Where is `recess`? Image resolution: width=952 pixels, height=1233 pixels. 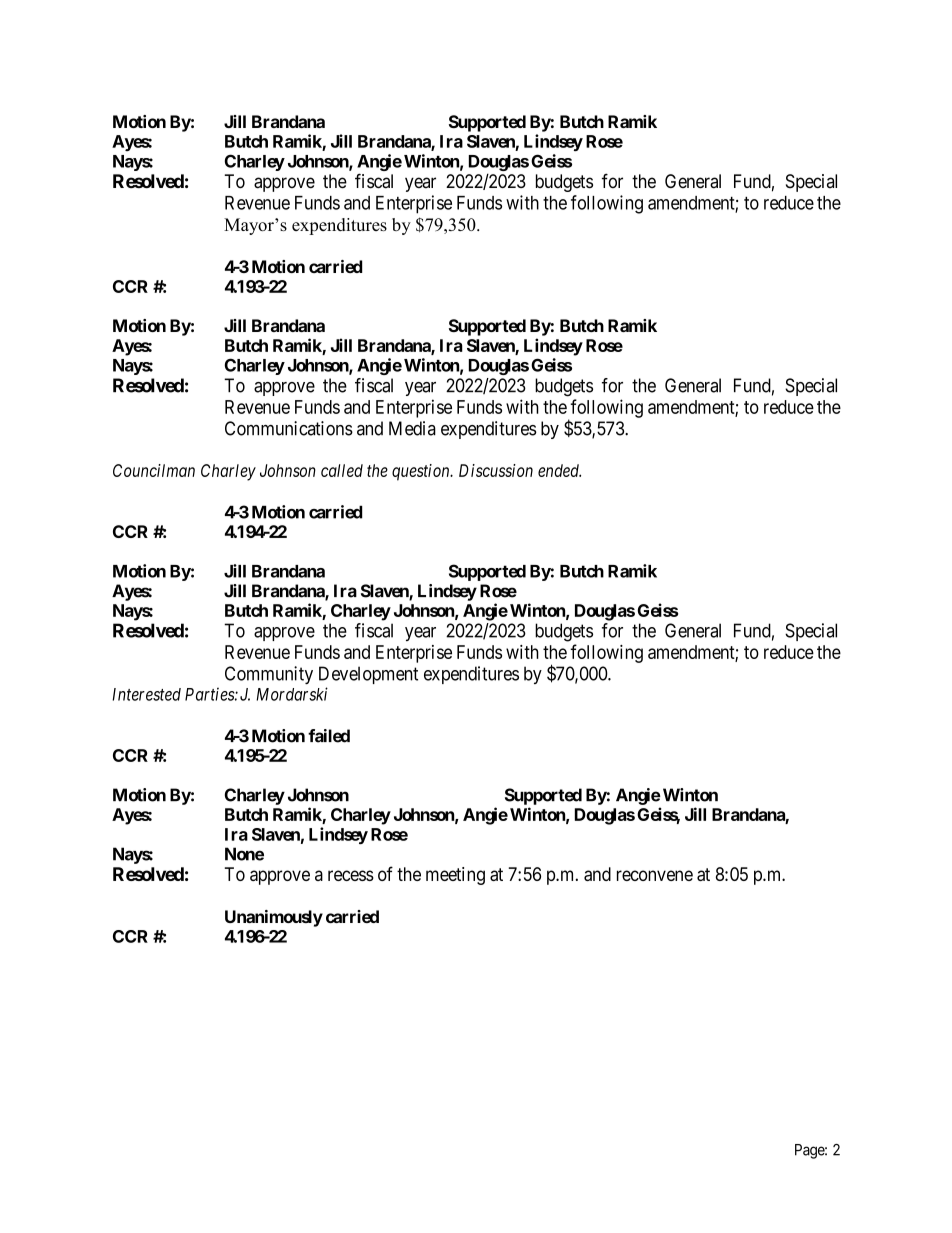 recess is located at coordinates (351, 875).
